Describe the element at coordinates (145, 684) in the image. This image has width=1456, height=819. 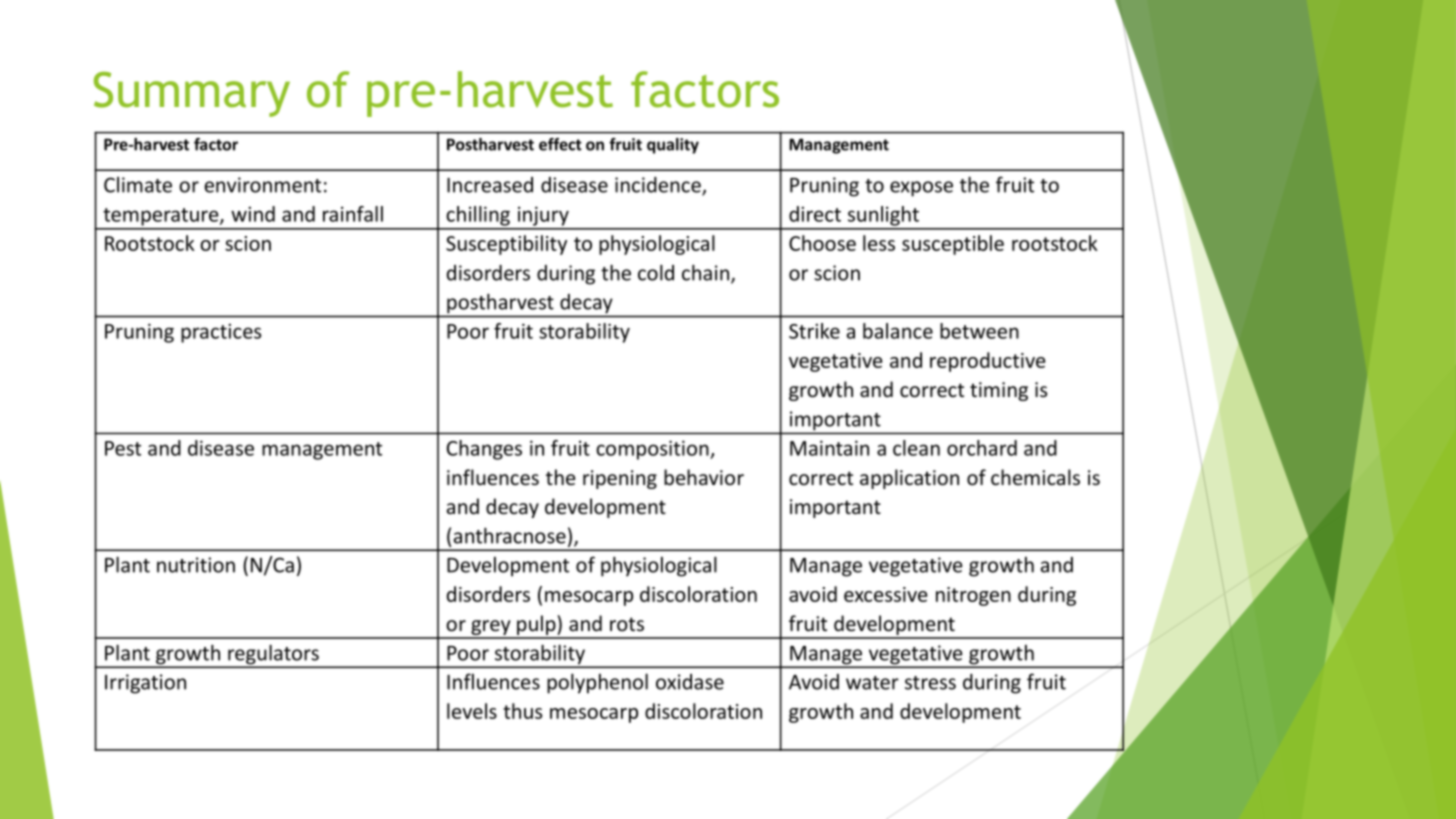
I see `Irrigation` at that location.
